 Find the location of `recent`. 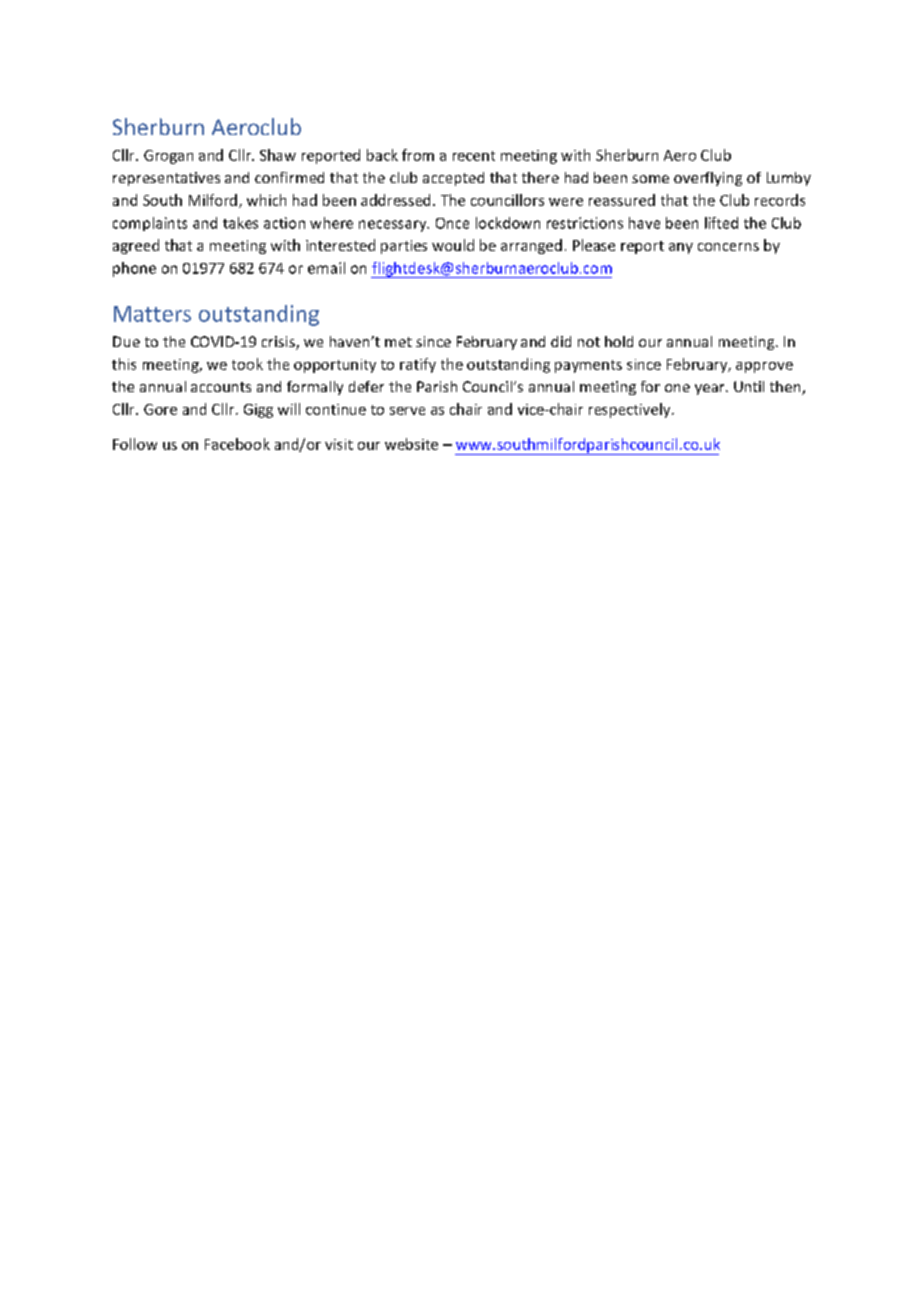

recent is located at coordinates (474, 156).
